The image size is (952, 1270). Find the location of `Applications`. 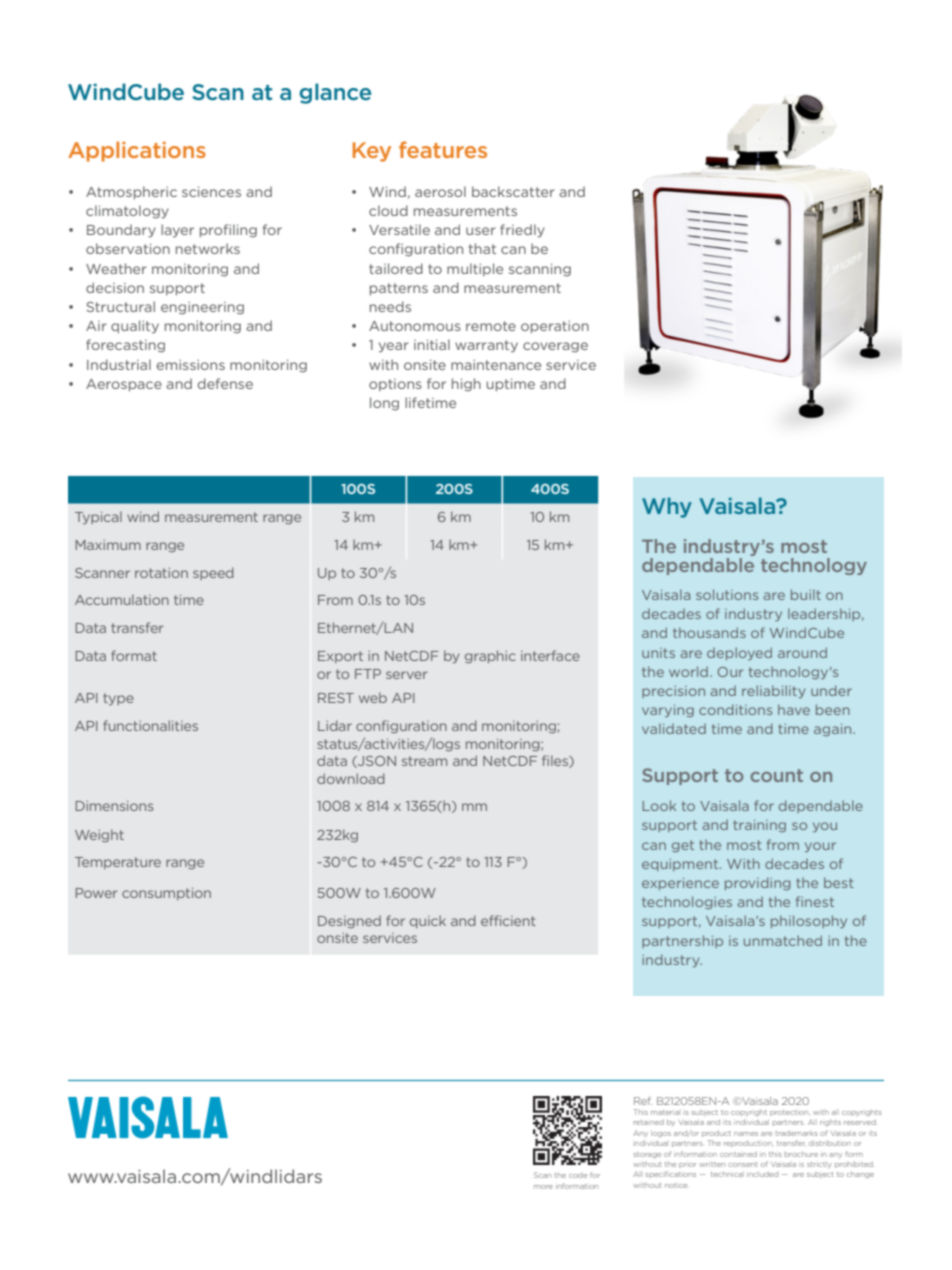

Applications is located at coordinates (137, 151).
